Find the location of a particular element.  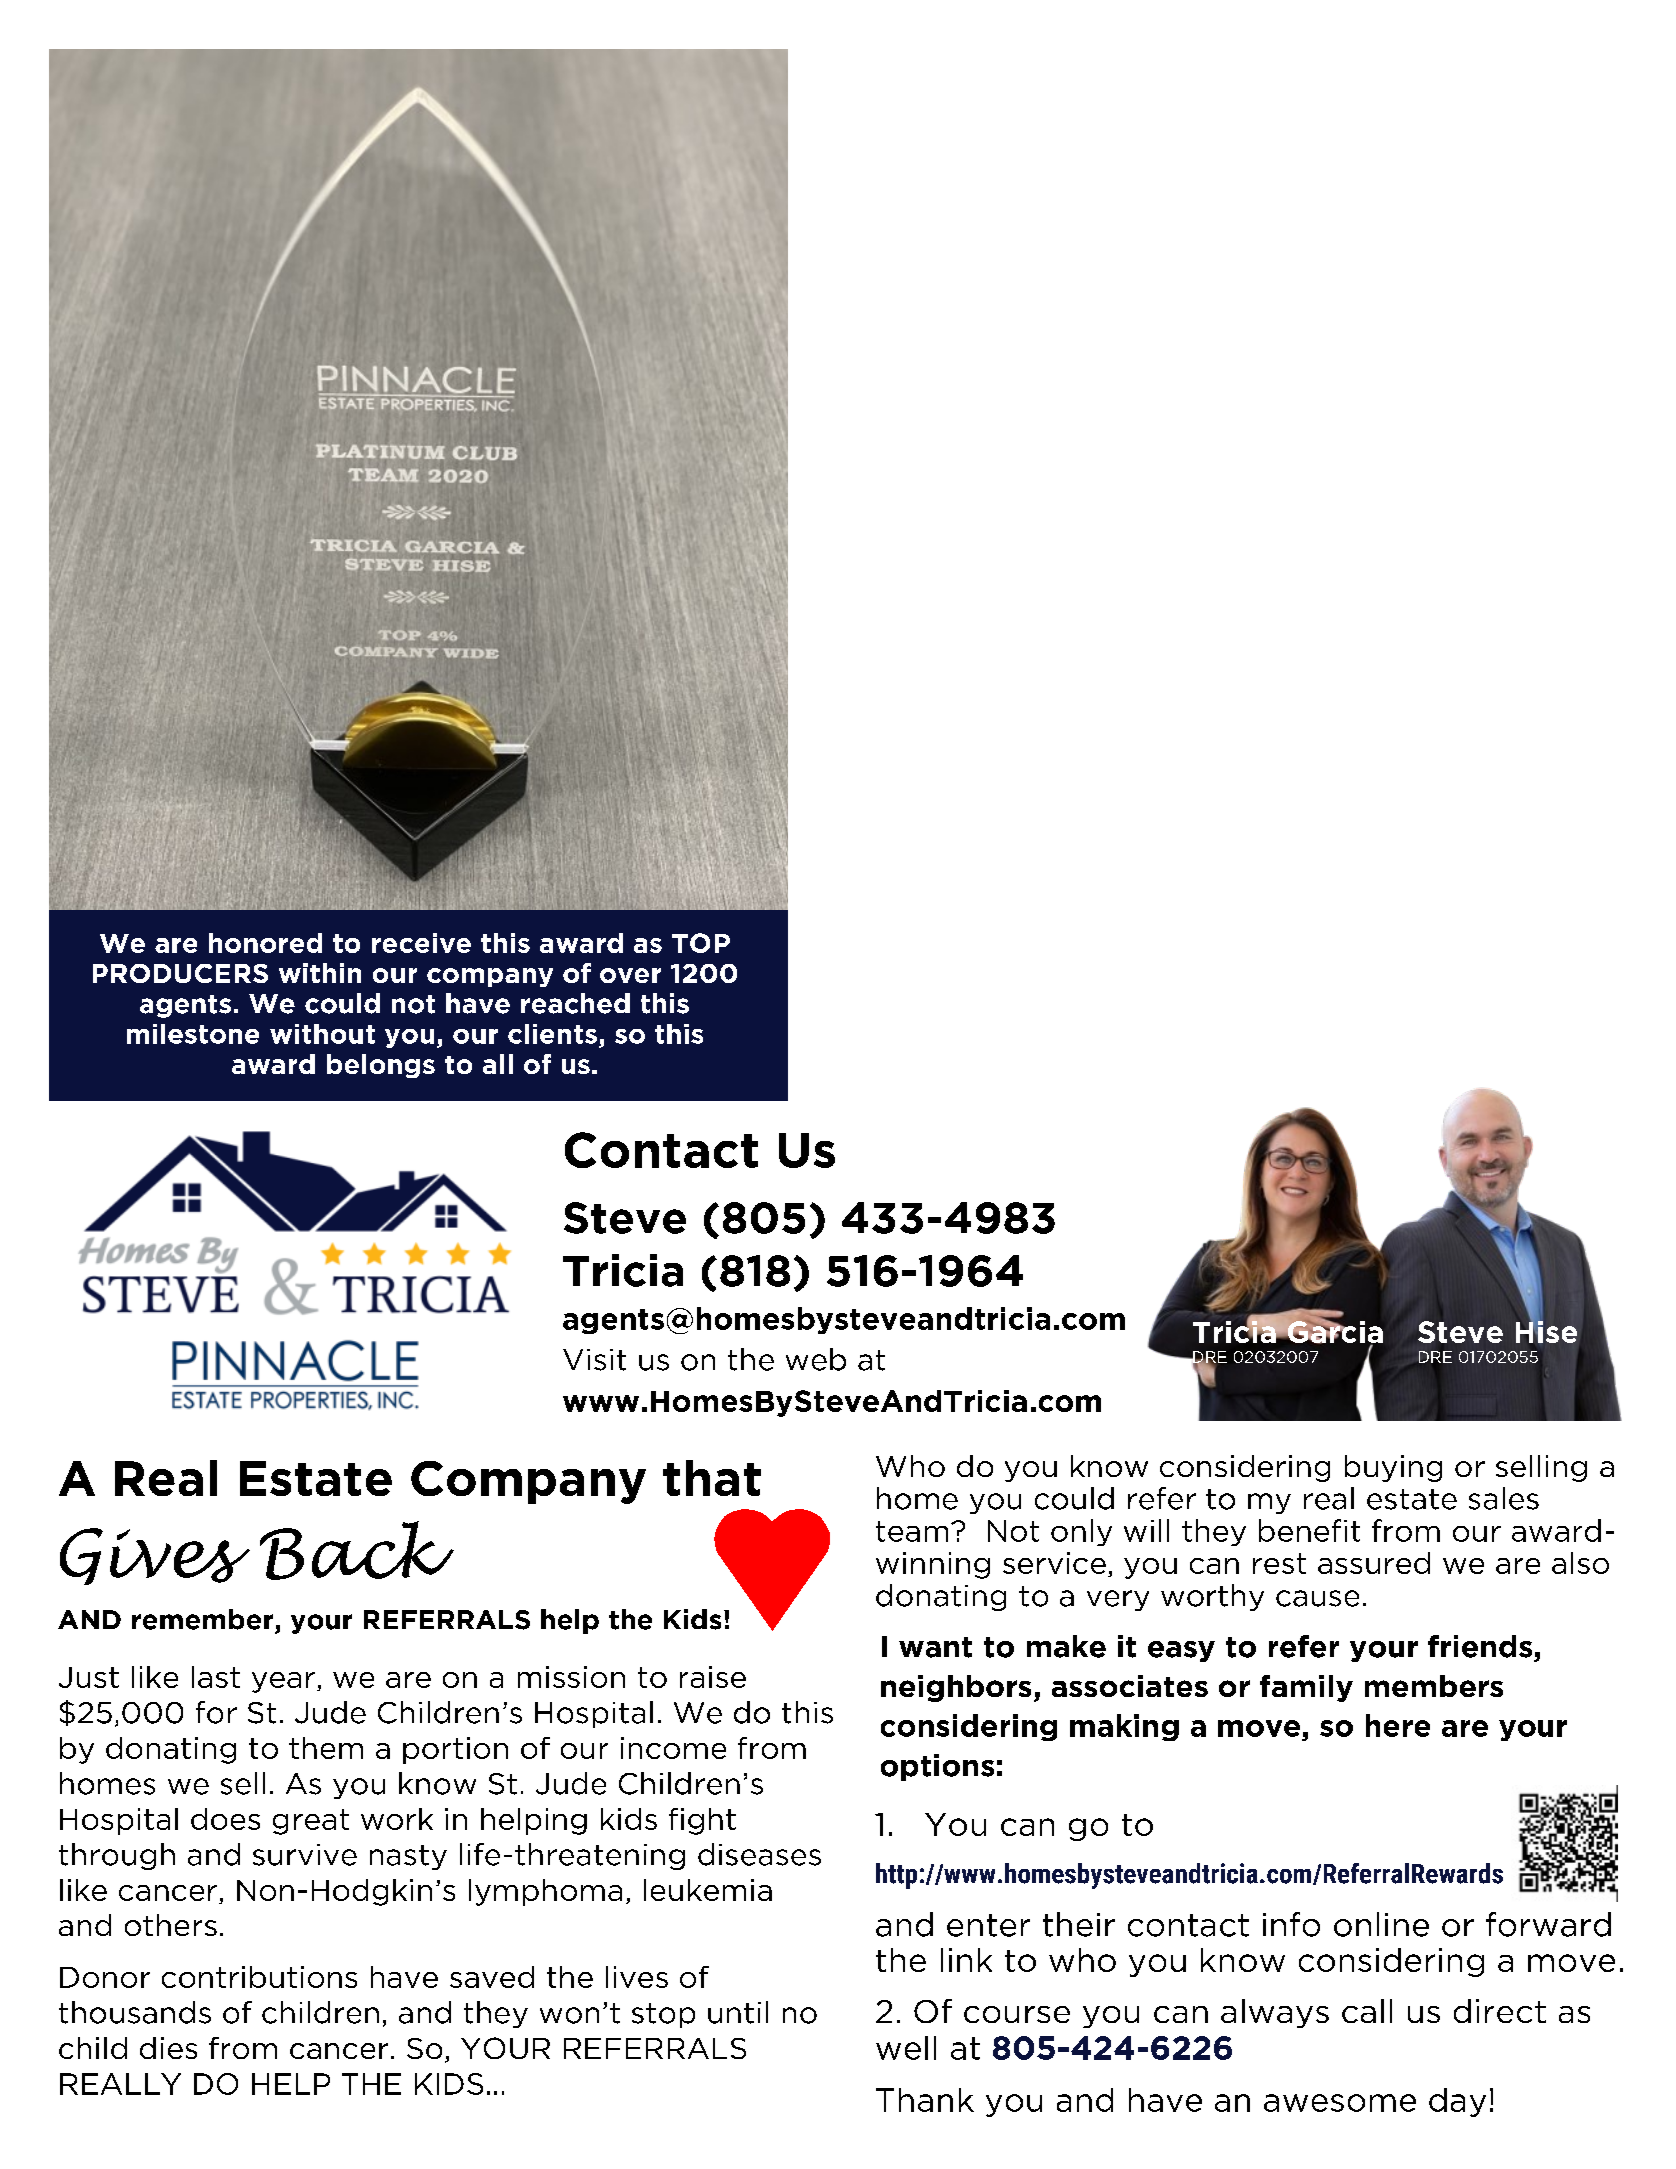

dies is located at coordinates (168, 2048).
